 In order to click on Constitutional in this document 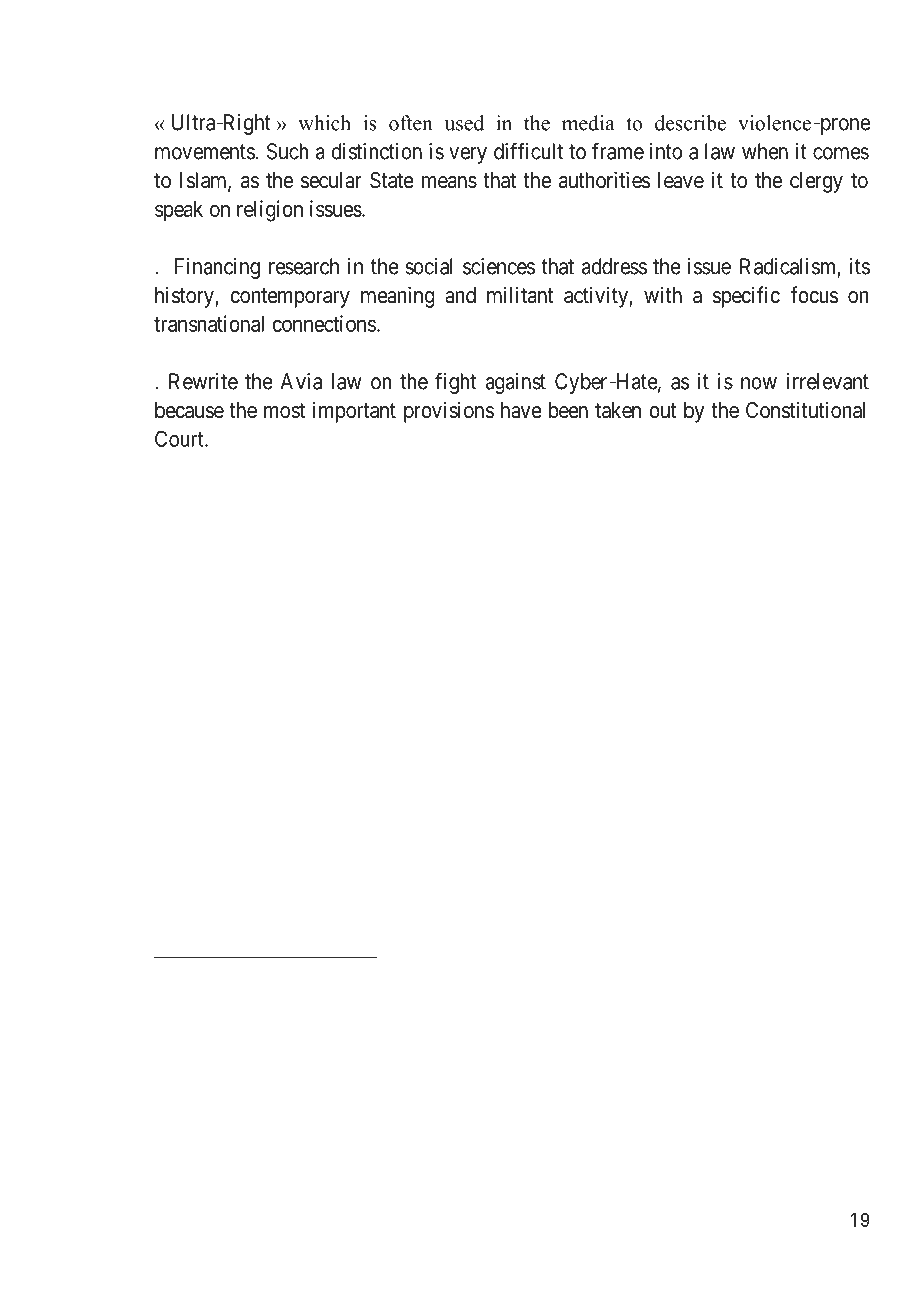, I will do `click(805, 410)`.
